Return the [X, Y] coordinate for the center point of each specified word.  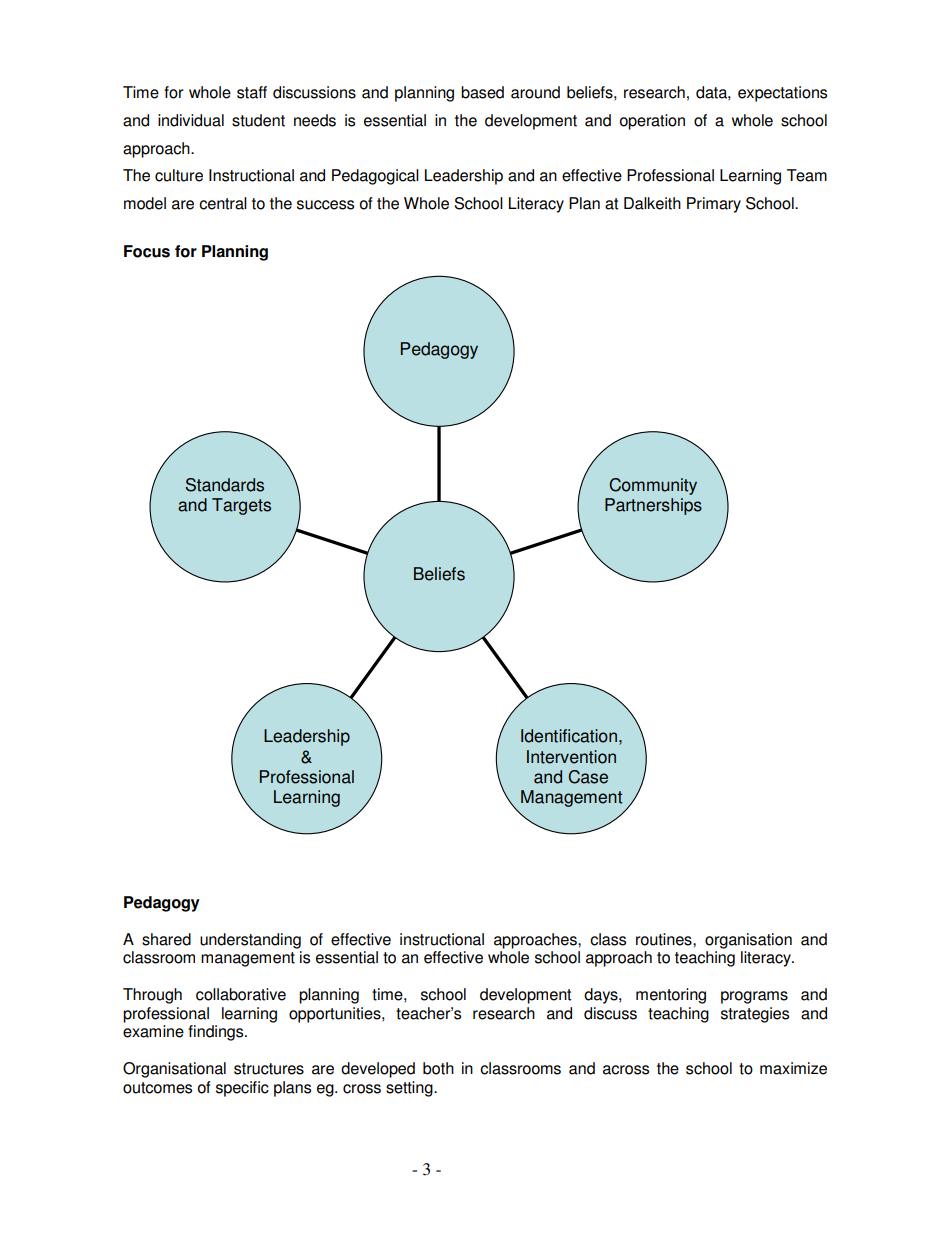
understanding [250, 941]
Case [588, 777]
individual [191, 120]
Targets [241, 506]
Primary [714, 205]
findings [217, 1033]
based [482, 92]
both [438, 1068]
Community [653, 486]
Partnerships [653, 506]
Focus [147, 251]
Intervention [571, 757]
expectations [782, 94]
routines [665, 939]
